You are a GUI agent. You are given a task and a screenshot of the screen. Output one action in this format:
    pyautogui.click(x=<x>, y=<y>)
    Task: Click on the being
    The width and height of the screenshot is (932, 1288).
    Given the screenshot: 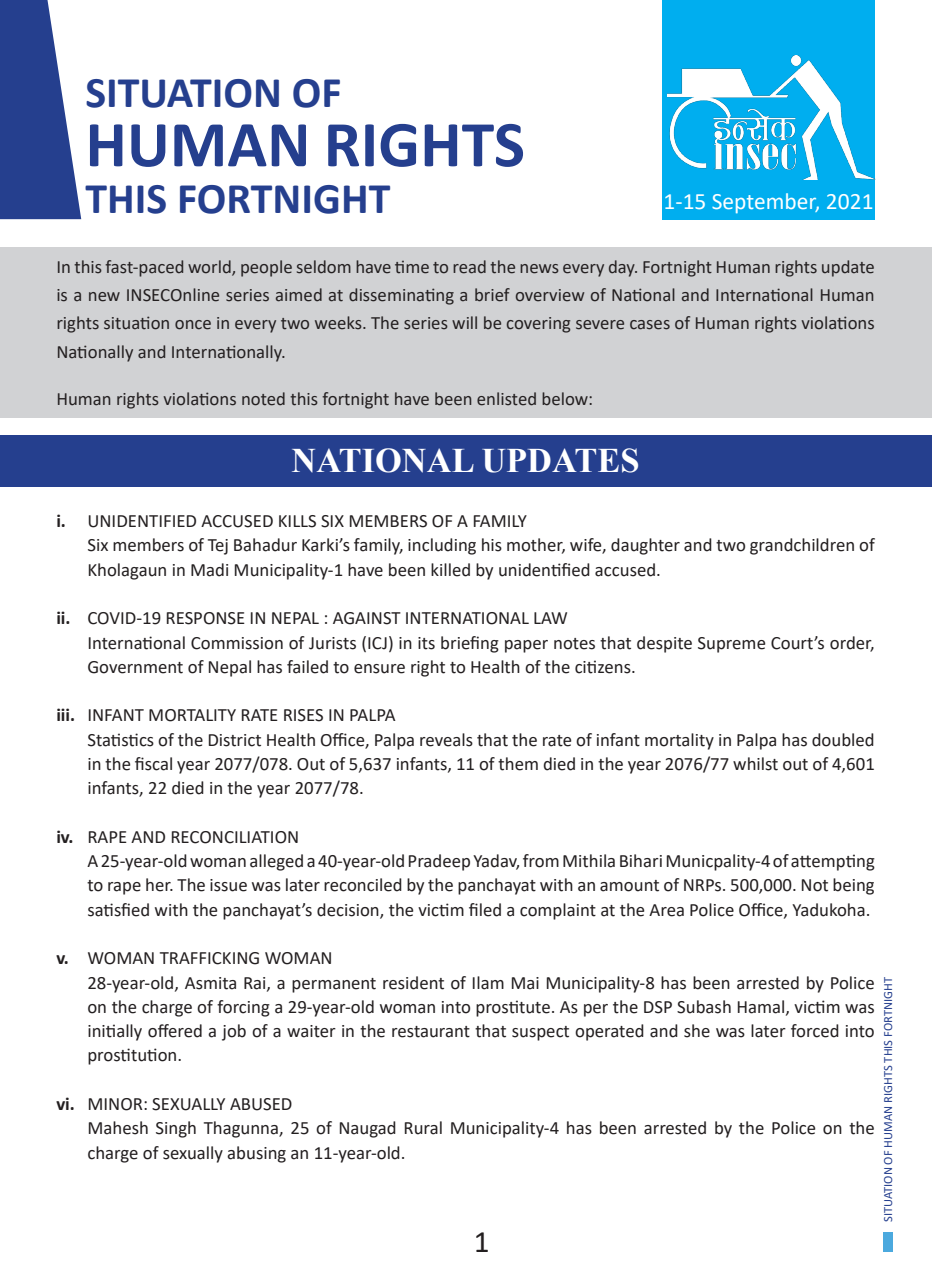 What is the action you would take?
    pyautogui.click(x=853, y=886)
